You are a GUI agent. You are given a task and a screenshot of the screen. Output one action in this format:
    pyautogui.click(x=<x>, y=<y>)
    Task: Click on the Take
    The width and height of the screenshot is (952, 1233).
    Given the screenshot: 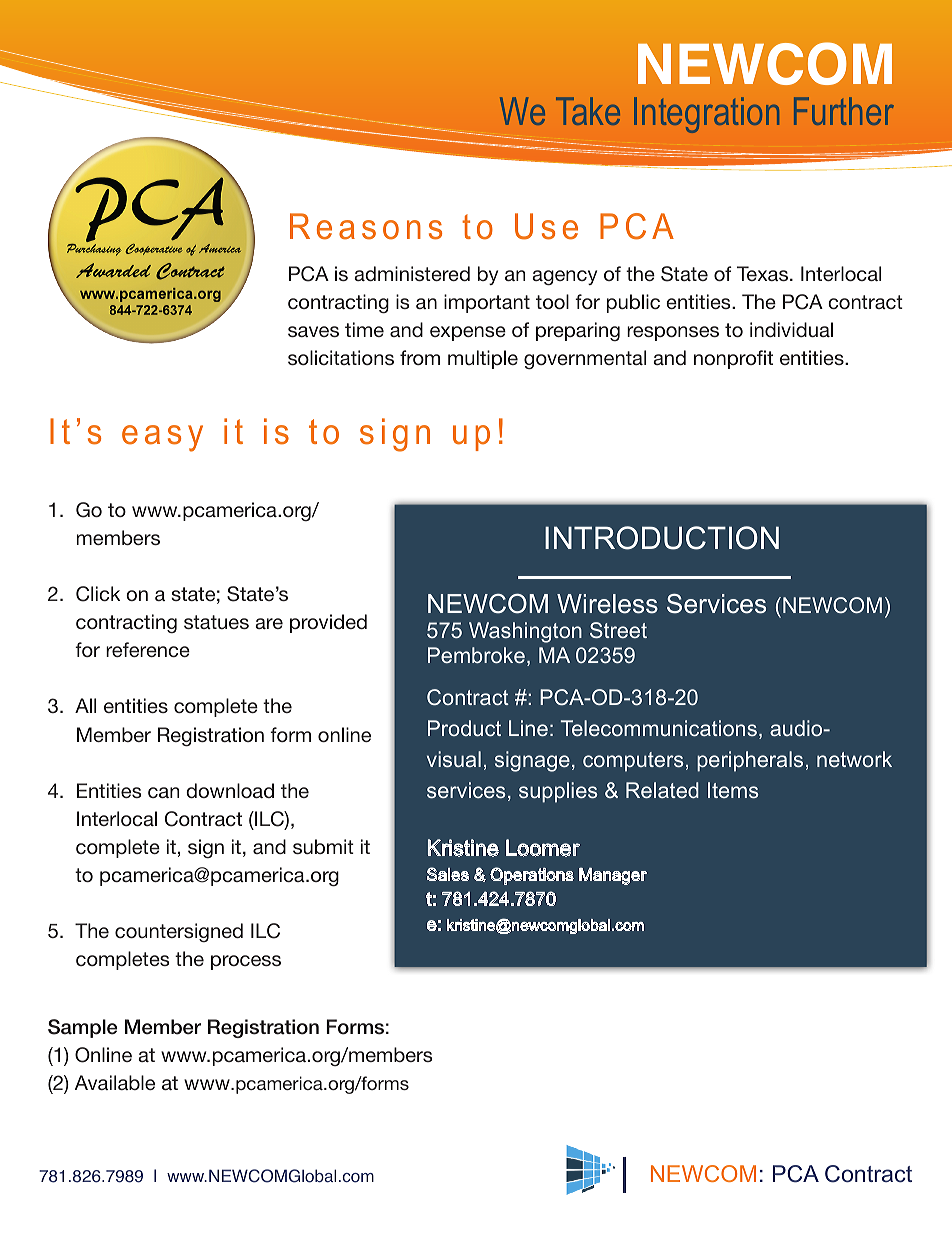 What is the action you would take?
    pyautogui.click(x=588, y=111)
